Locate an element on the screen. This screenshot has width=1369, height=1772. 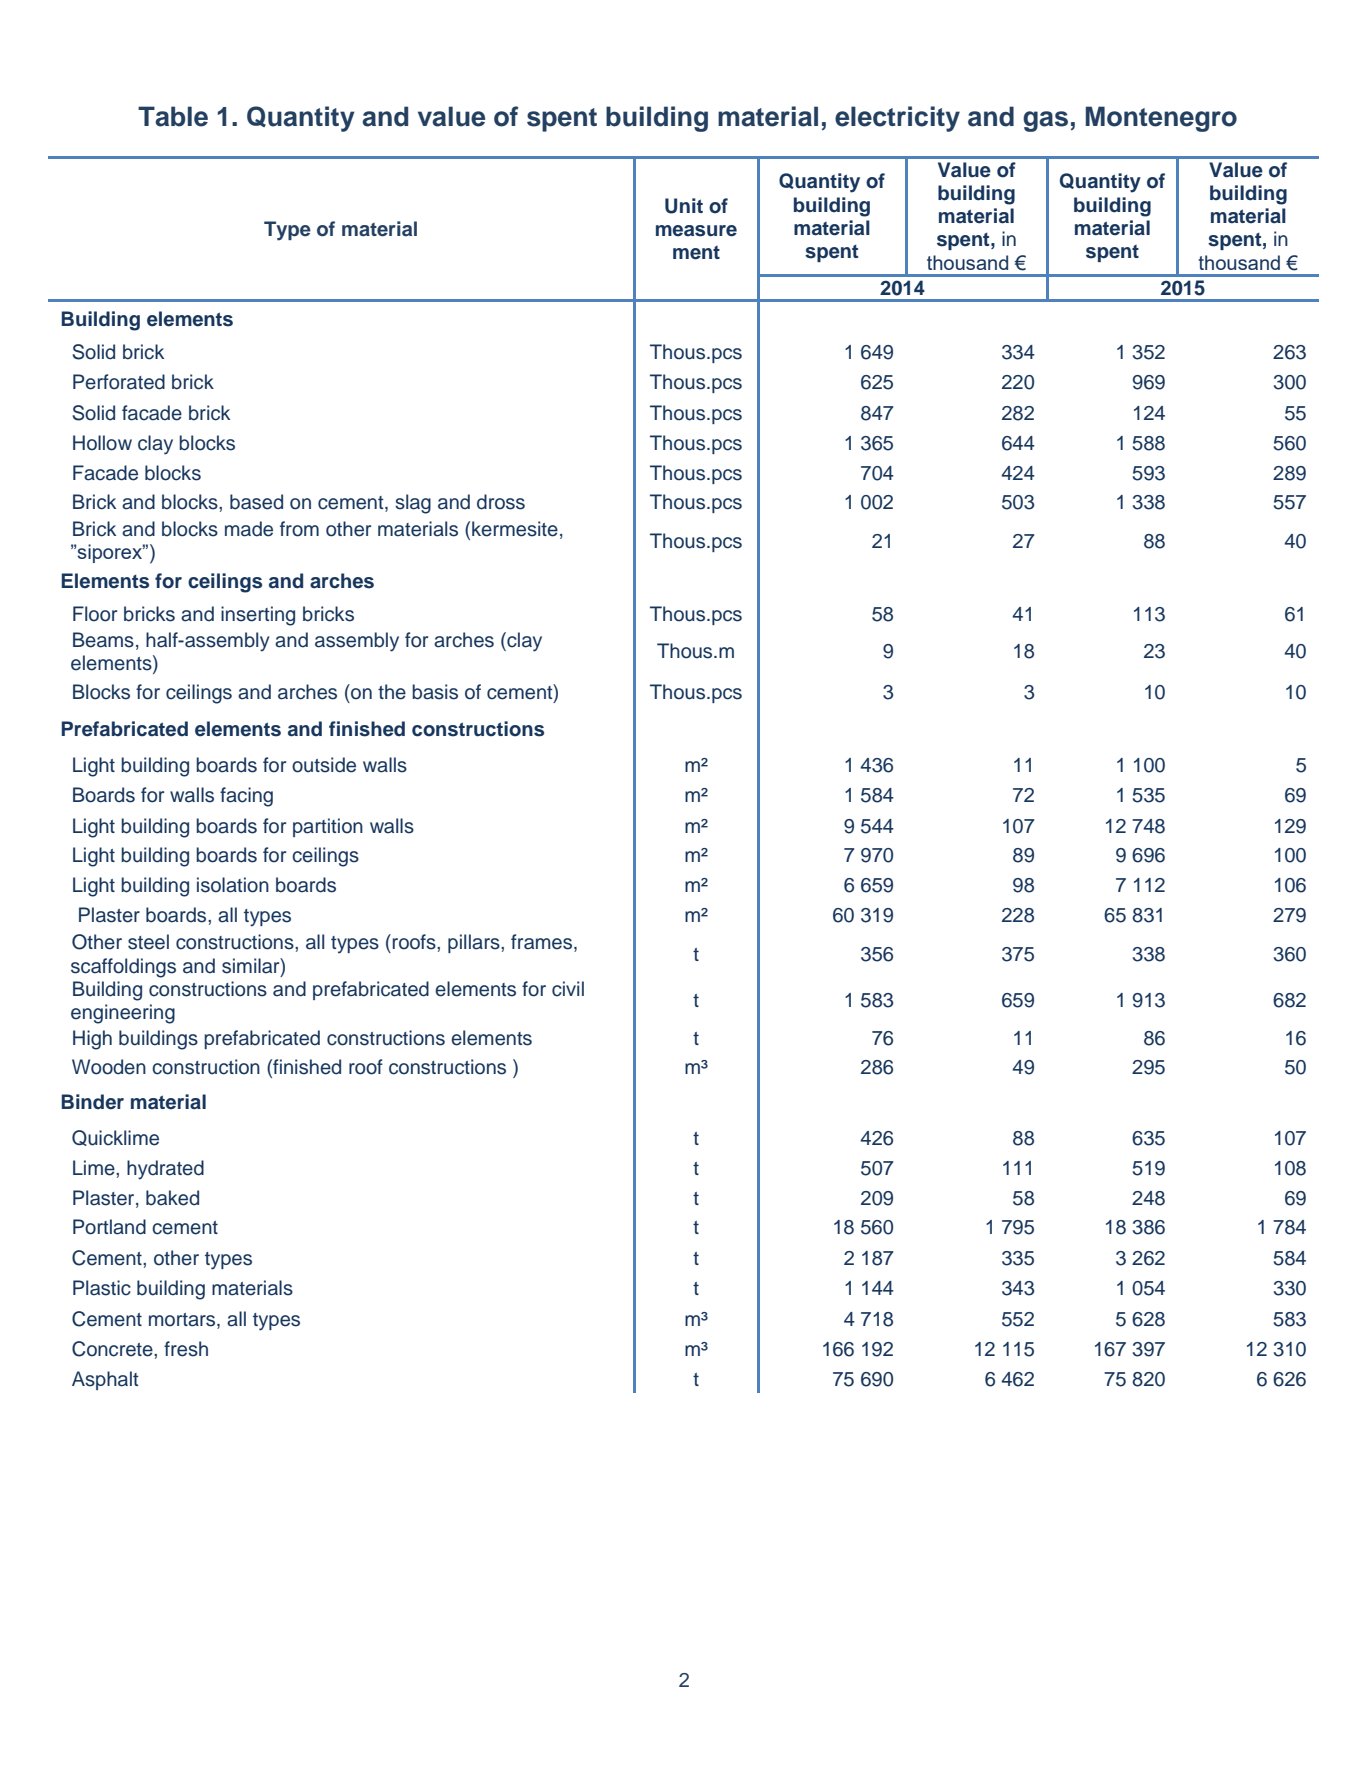
gas is located at coordinates (1045, 121).
